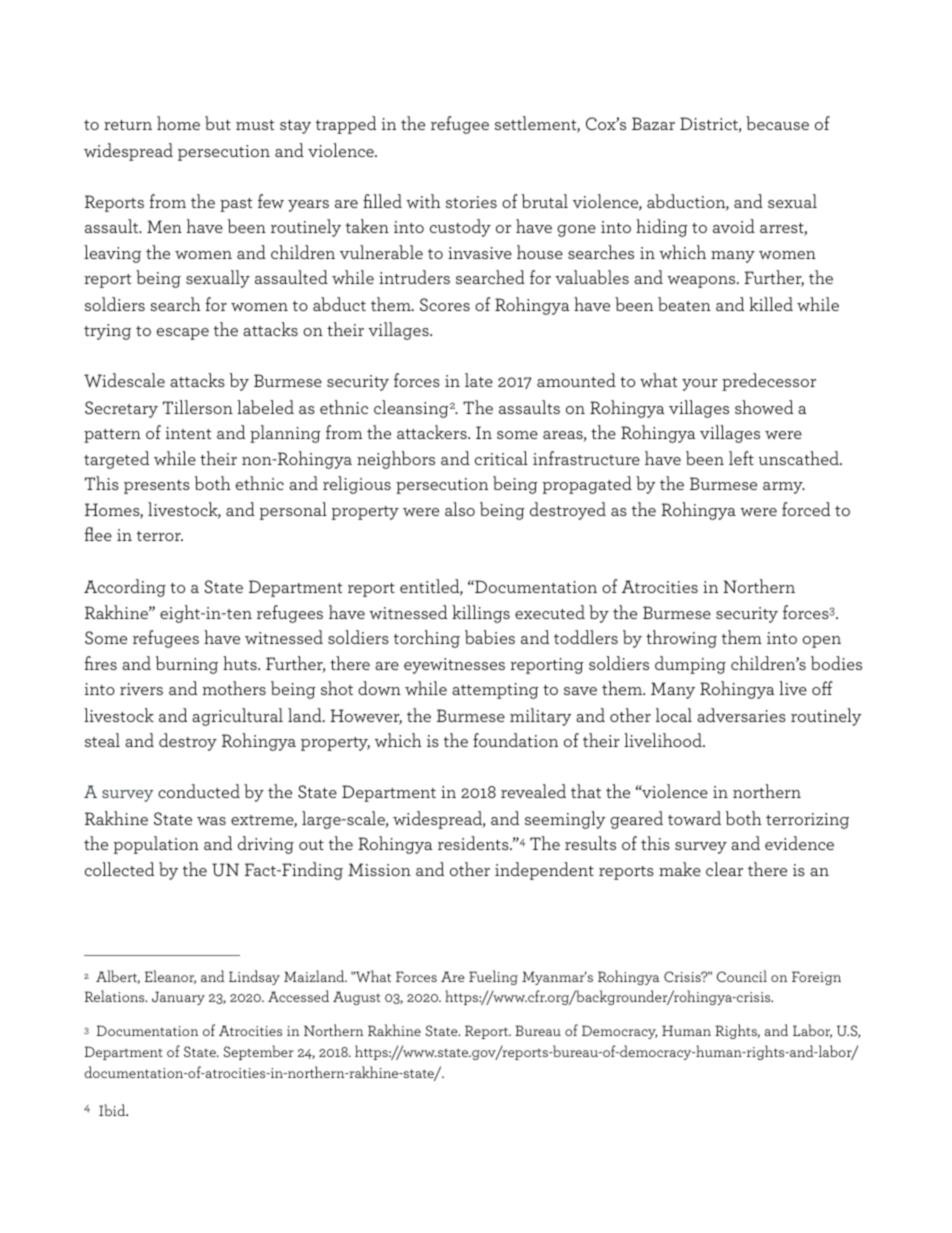  What do you see at coordinates (157, 487) in the page?
I see `presents` at bounding box center [157, 487].
